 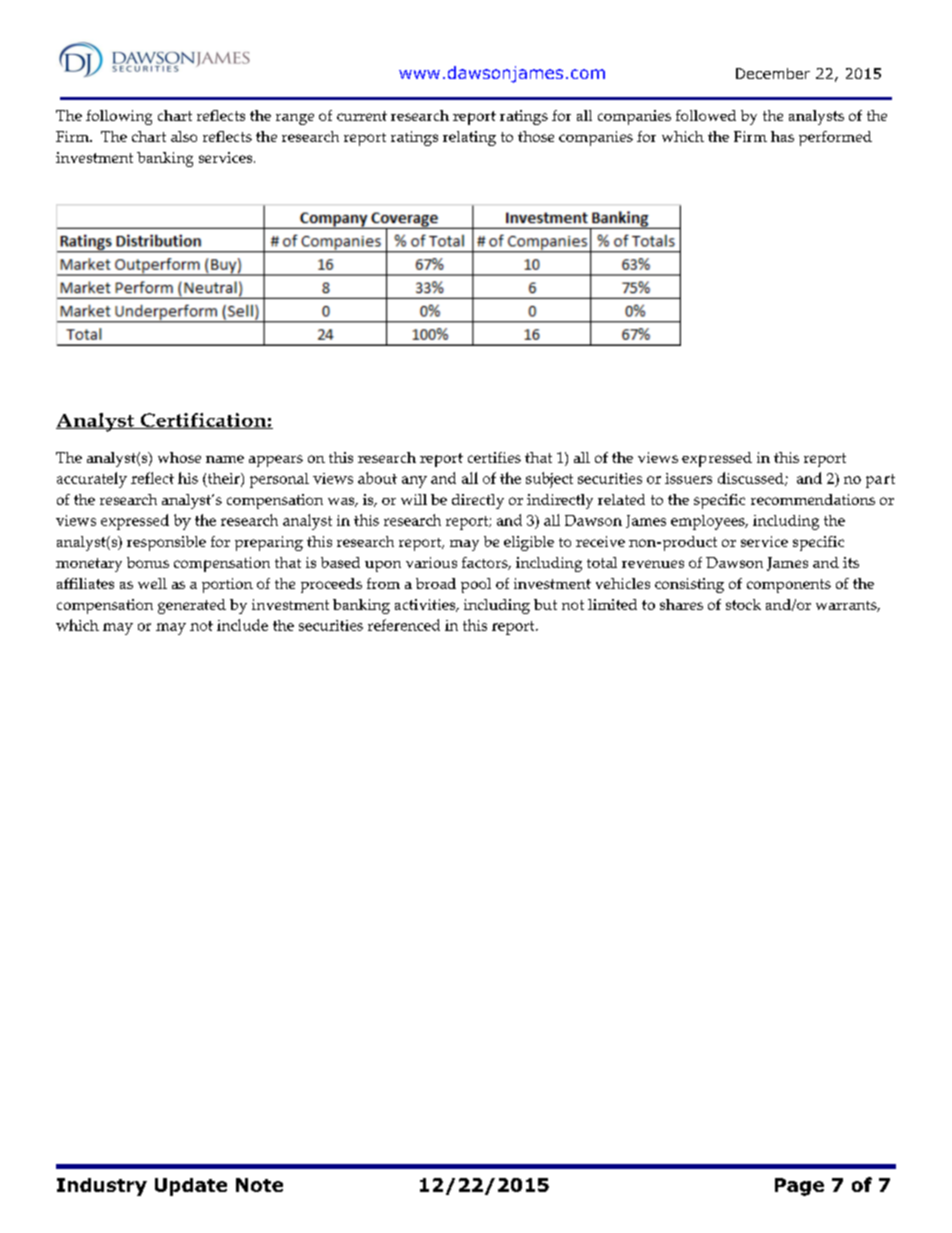 I want to click on relating, so click(x=469, y=138).
